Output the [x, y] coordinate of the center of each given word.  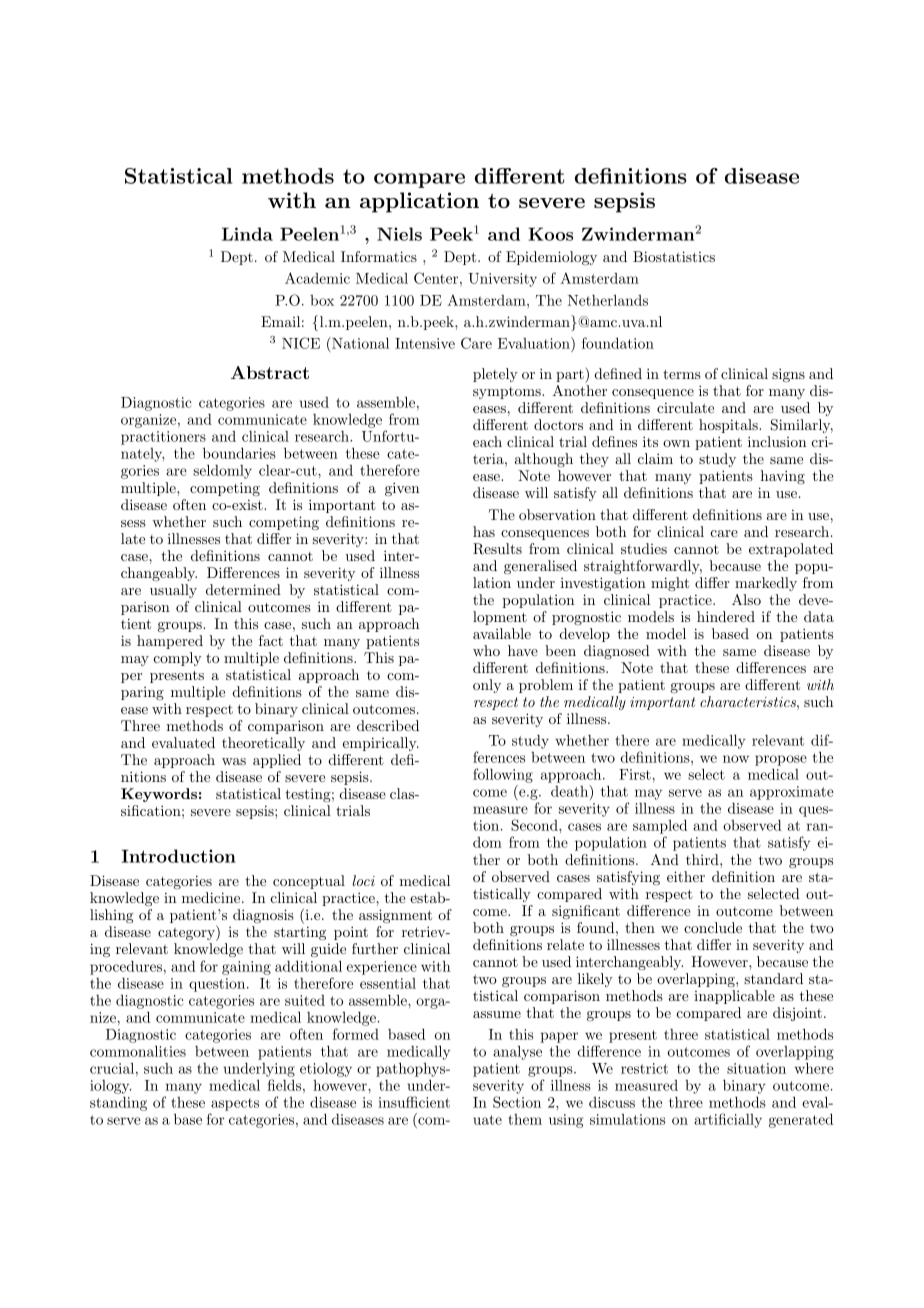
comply [177, 659]
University [502, 280]
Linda [247, 234]
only [487, 686]
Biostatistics [674, 256]
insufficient [414, 1102]
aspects [235, 1104]
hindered [726, 616]
